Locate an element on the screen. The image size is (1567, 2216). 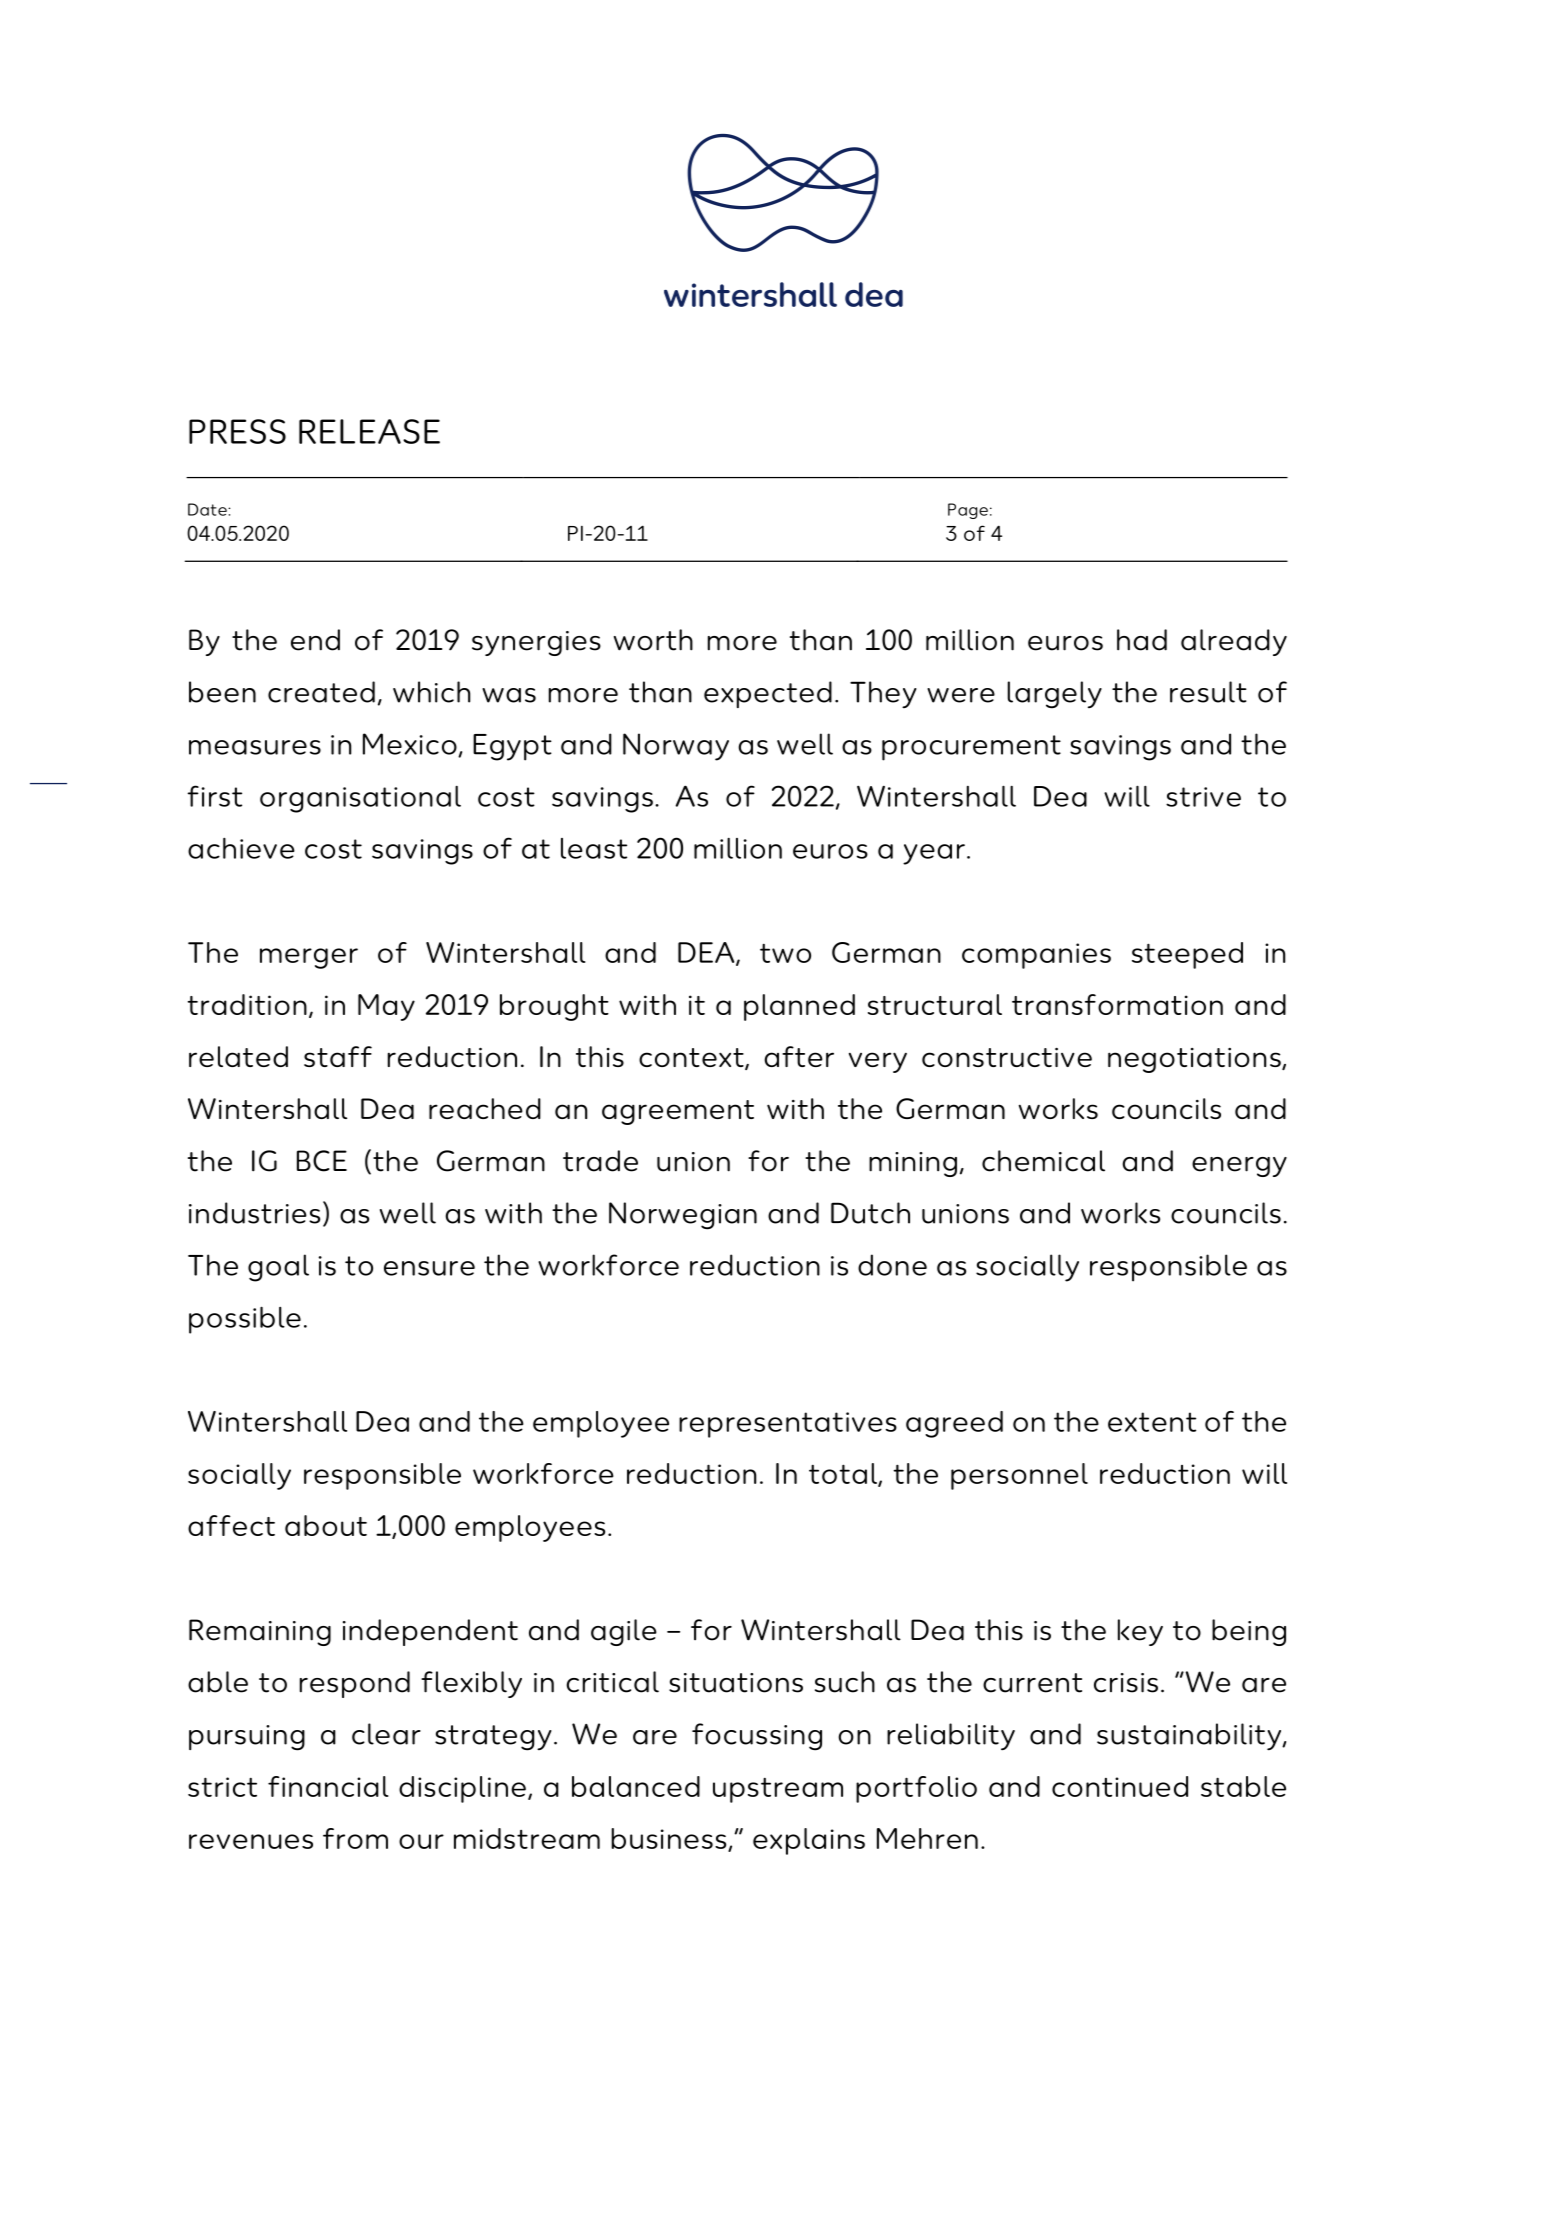
Page is located at coordinates (968, 511).
